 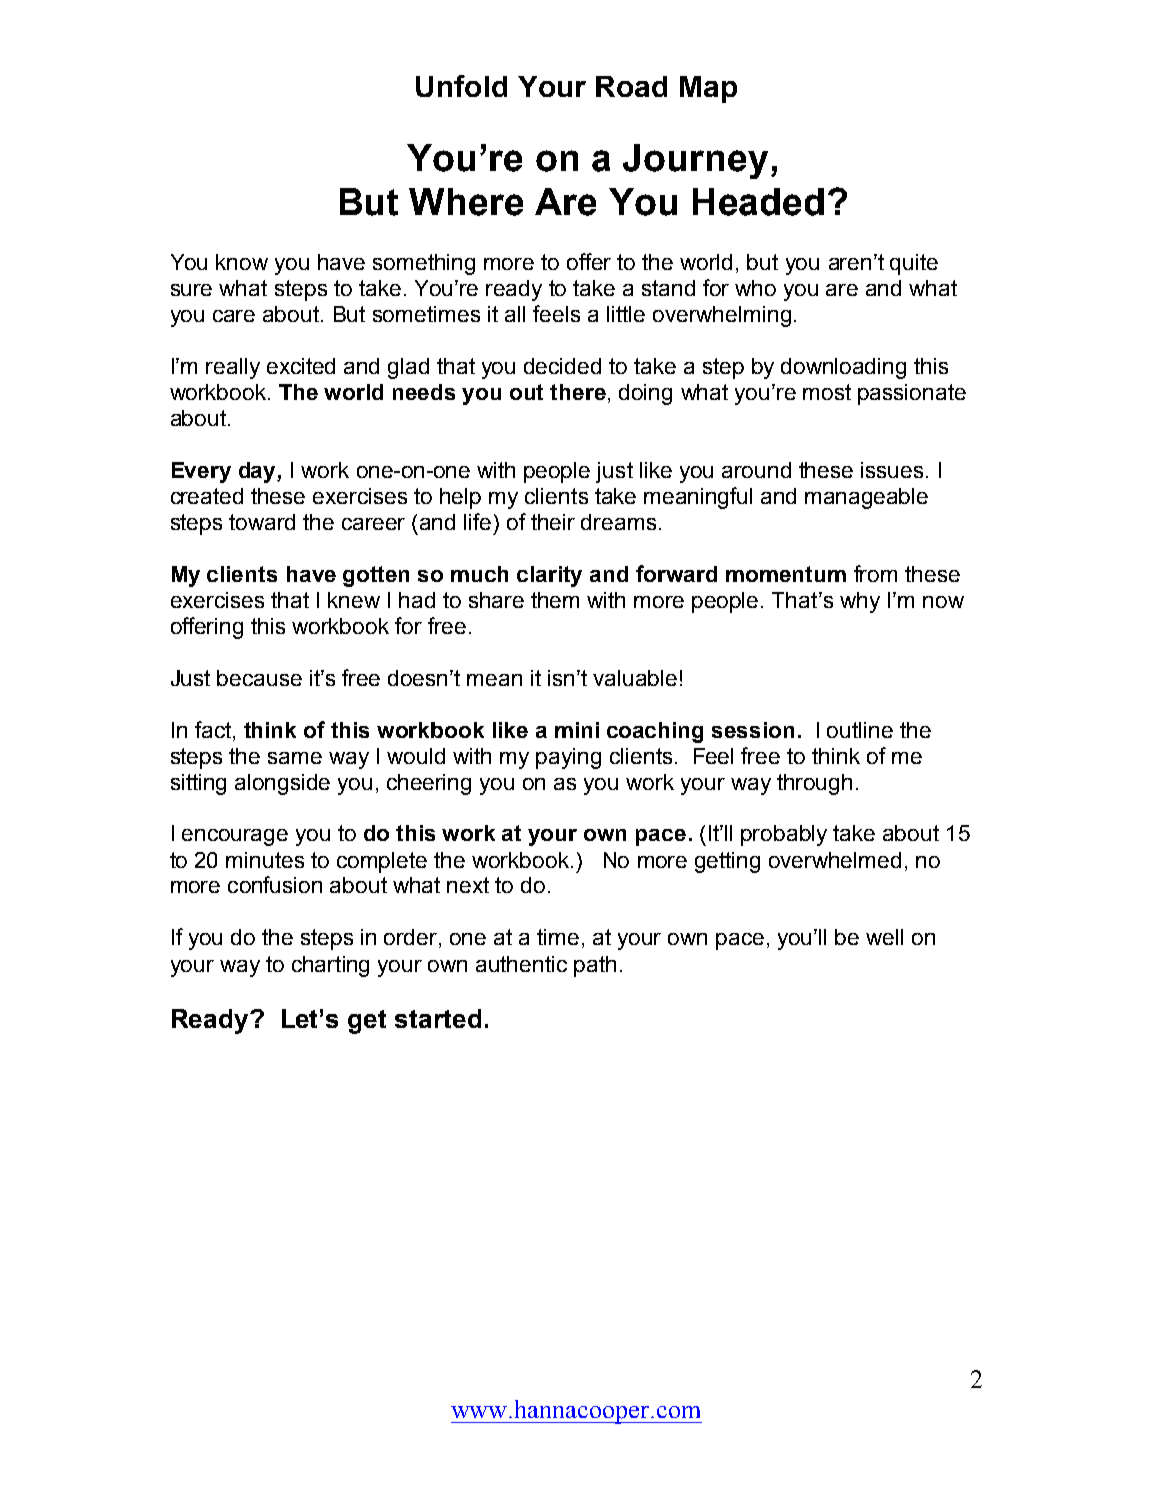 What do you see at coordinates (301, 366) in the screenshot?
I see `excited` at bounding box center [301, 366].
